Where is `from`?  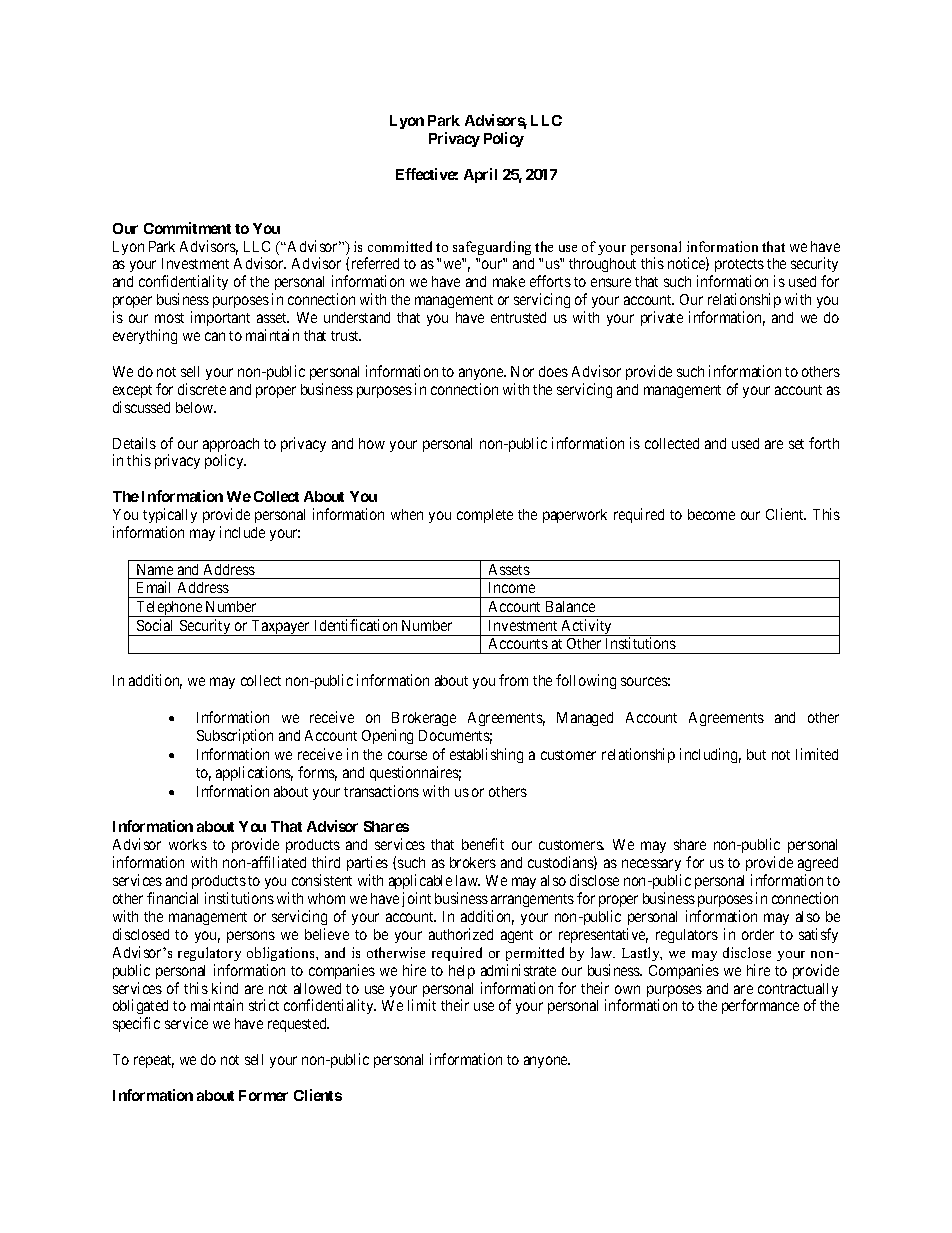 from is located at coordinates (513, 680).
